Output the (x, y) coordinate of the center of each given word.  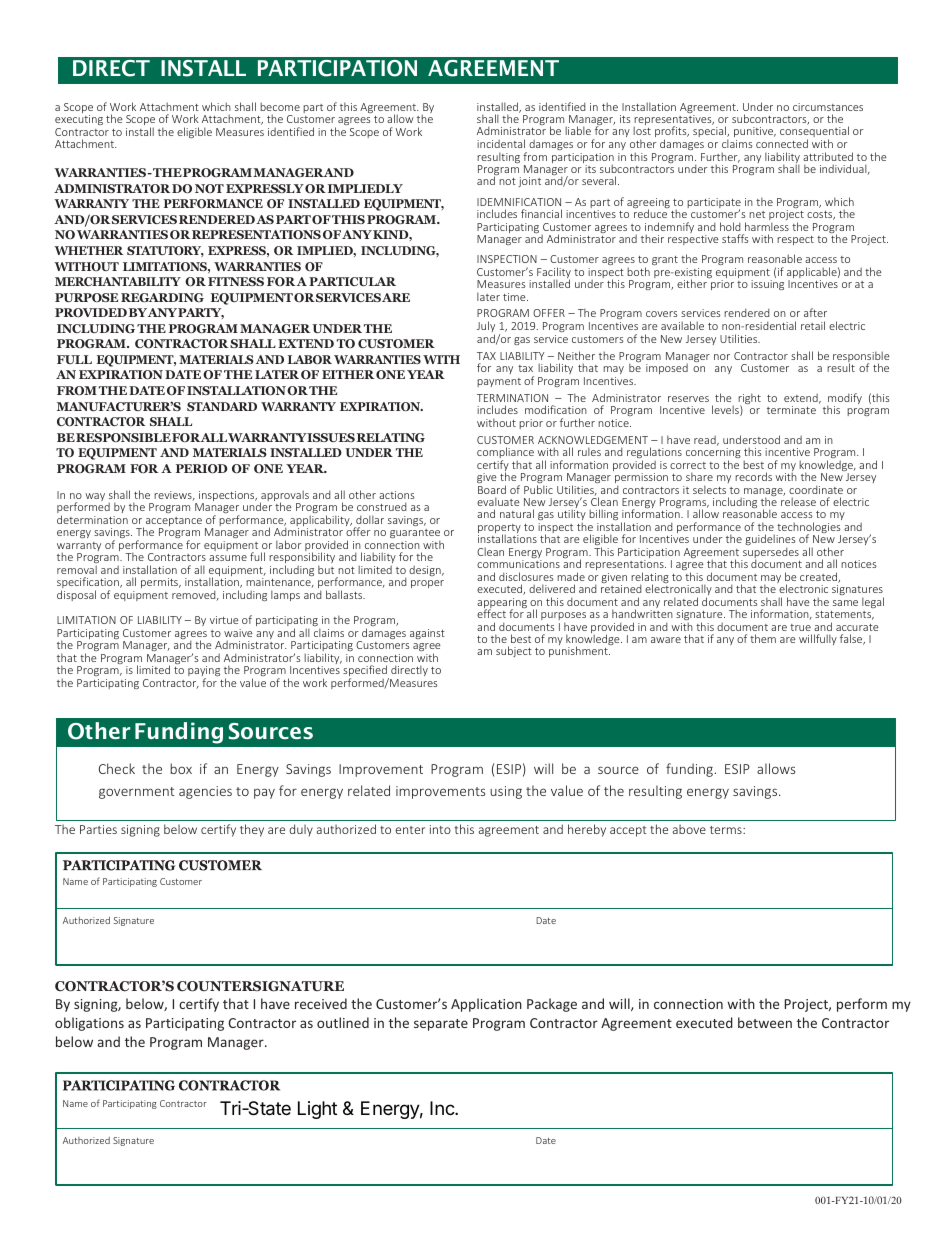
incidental (501, 143)
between (765, 1022)
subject (514, 651)
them (763, 638)
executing (79, 122)
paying (204, 672)
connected (782, 143)
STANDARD (222, 406)
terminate (791, 410)
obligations (89, 1024)
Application (486, 1005)
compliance (505, 454)
